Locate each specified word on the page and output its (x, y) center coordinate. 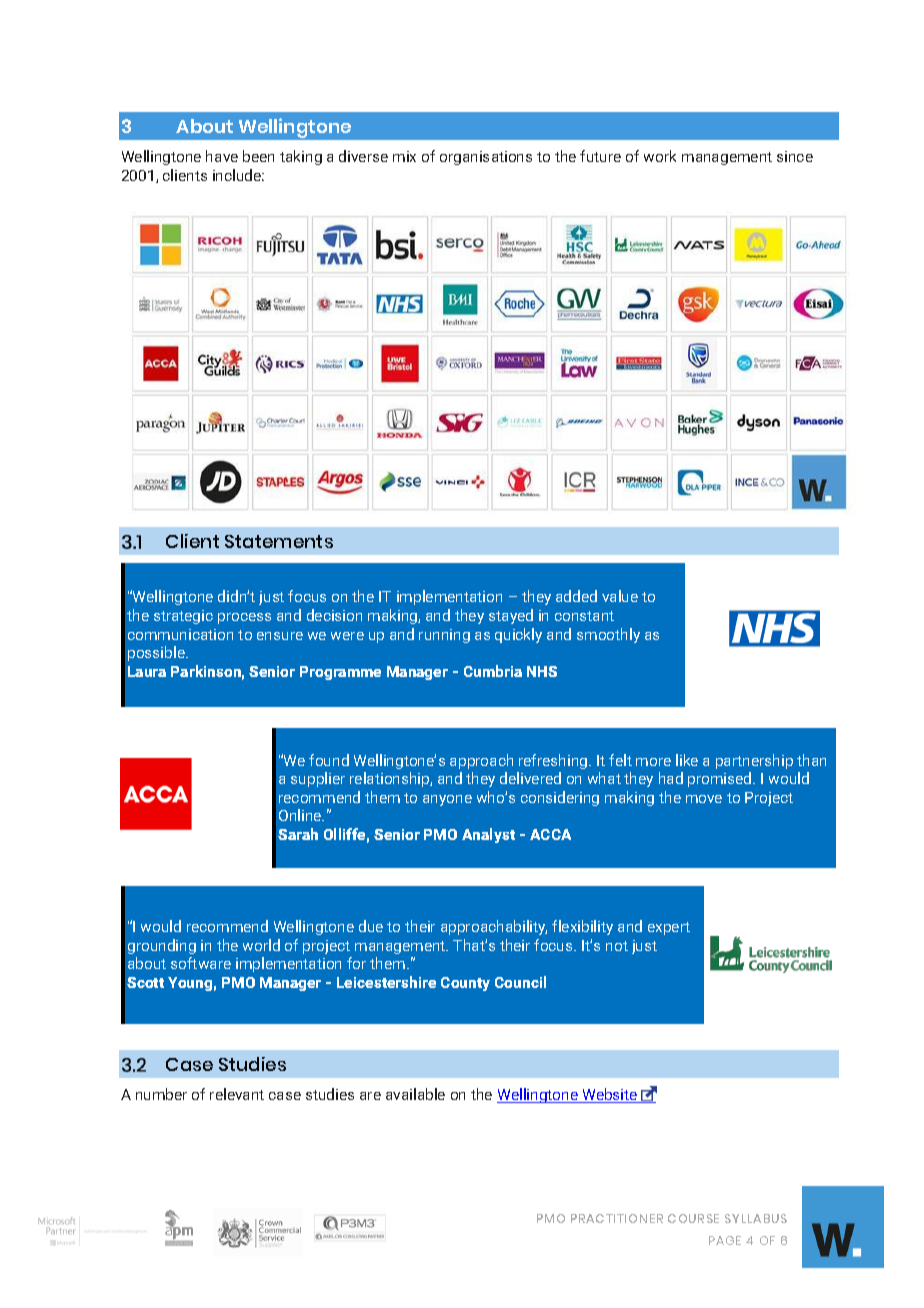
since (795, 156)
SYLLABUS (756, 1218)
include (238, 175)
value (620, 596)
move (704, 799)
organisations (486, 158)
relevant (237, 1094)
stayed (511, 616)
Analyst (488, 835)
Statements (279, 541)
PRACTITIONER (617, 1218)
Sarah (298, 834)
